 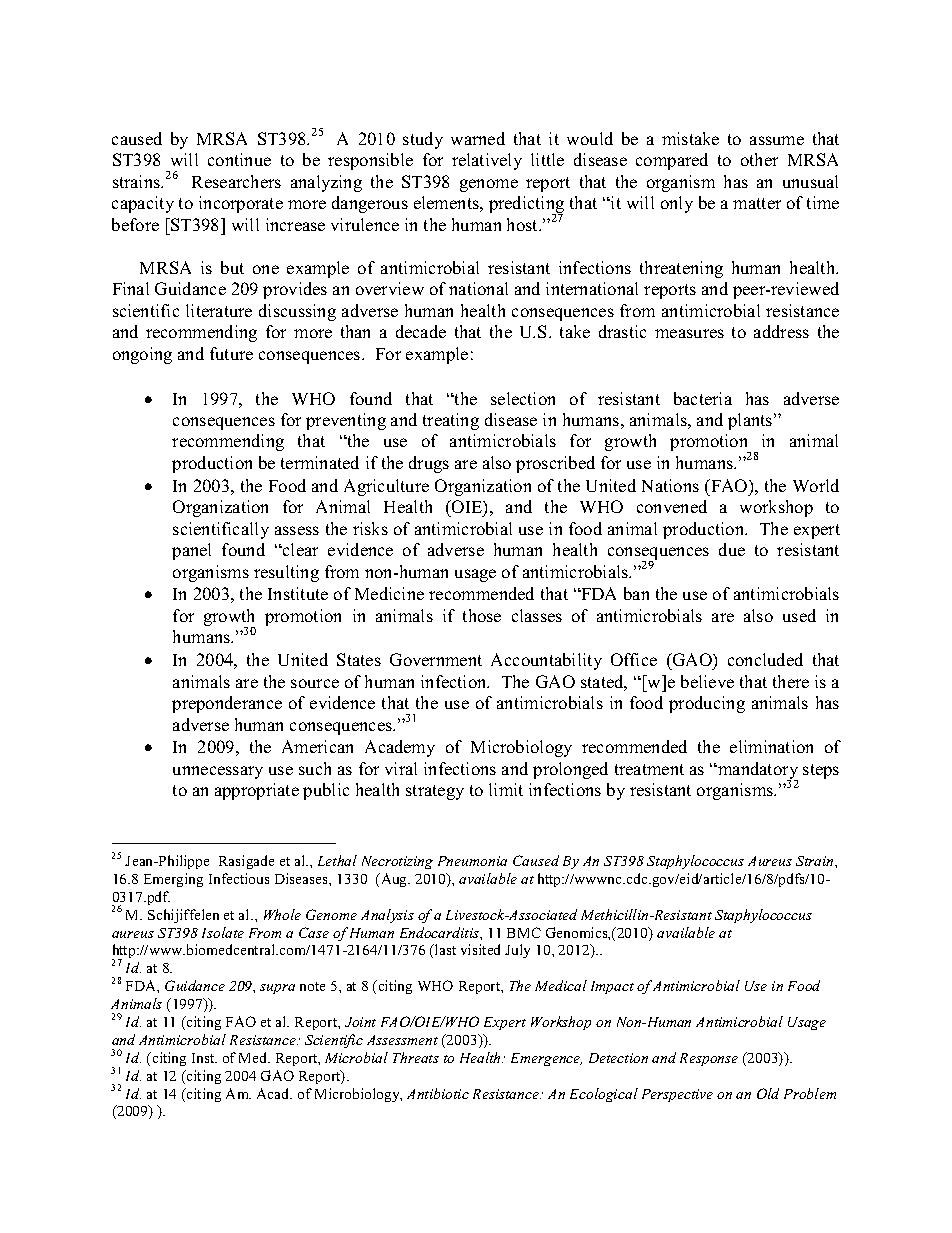 What do you see at coordinates (429, 464) in the image?
I see `drugs` at bounding box center [429, 464].
